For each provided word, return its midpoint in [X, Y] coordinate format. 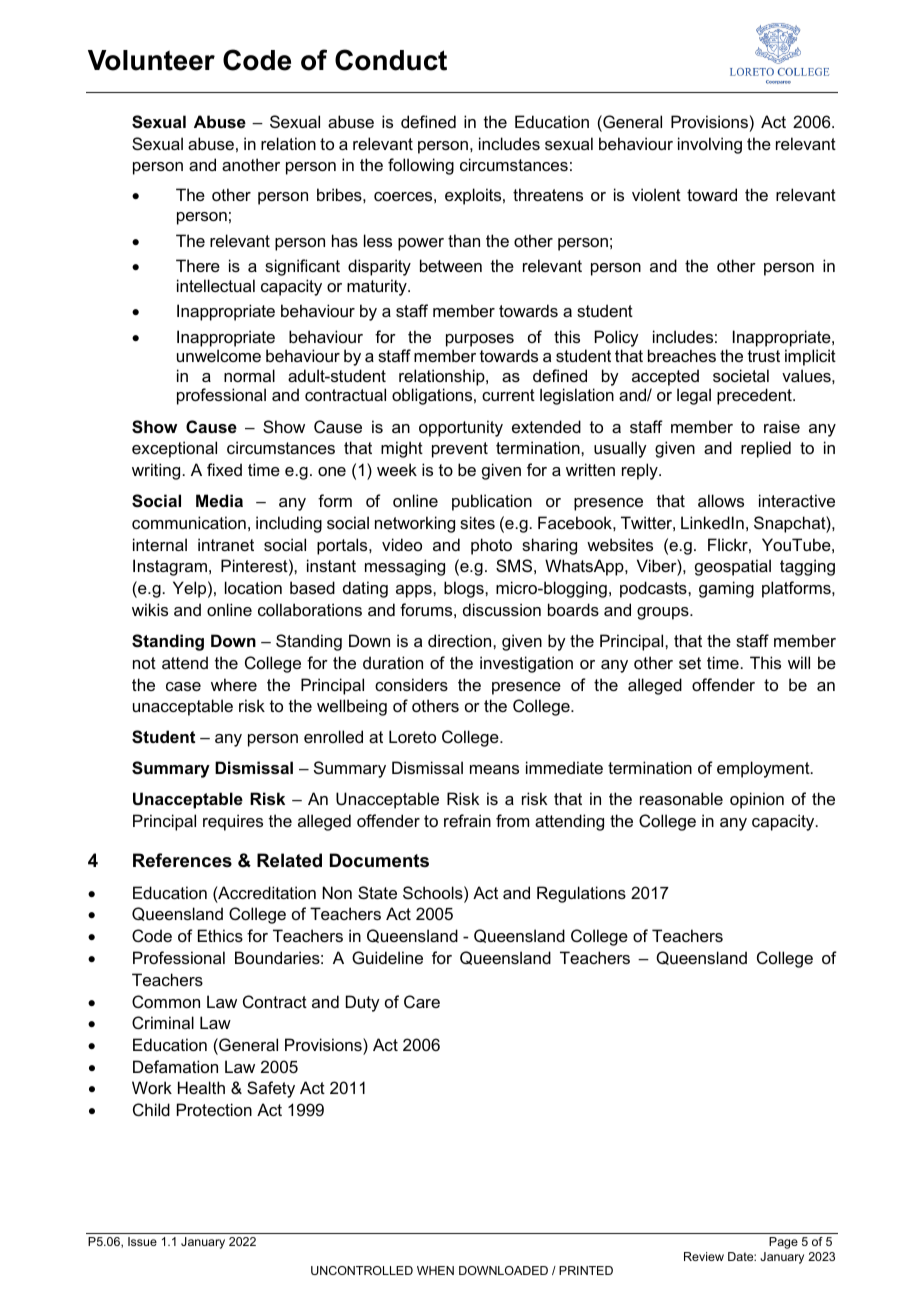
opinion [757, 800]
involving [710, 145]
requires [233, 822]
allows [721, 500]
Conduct [391, 60]
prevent [460, 450]
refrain [467, 820]
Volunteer [151, 60]
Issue [142, 1241]
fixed [224, 469]
